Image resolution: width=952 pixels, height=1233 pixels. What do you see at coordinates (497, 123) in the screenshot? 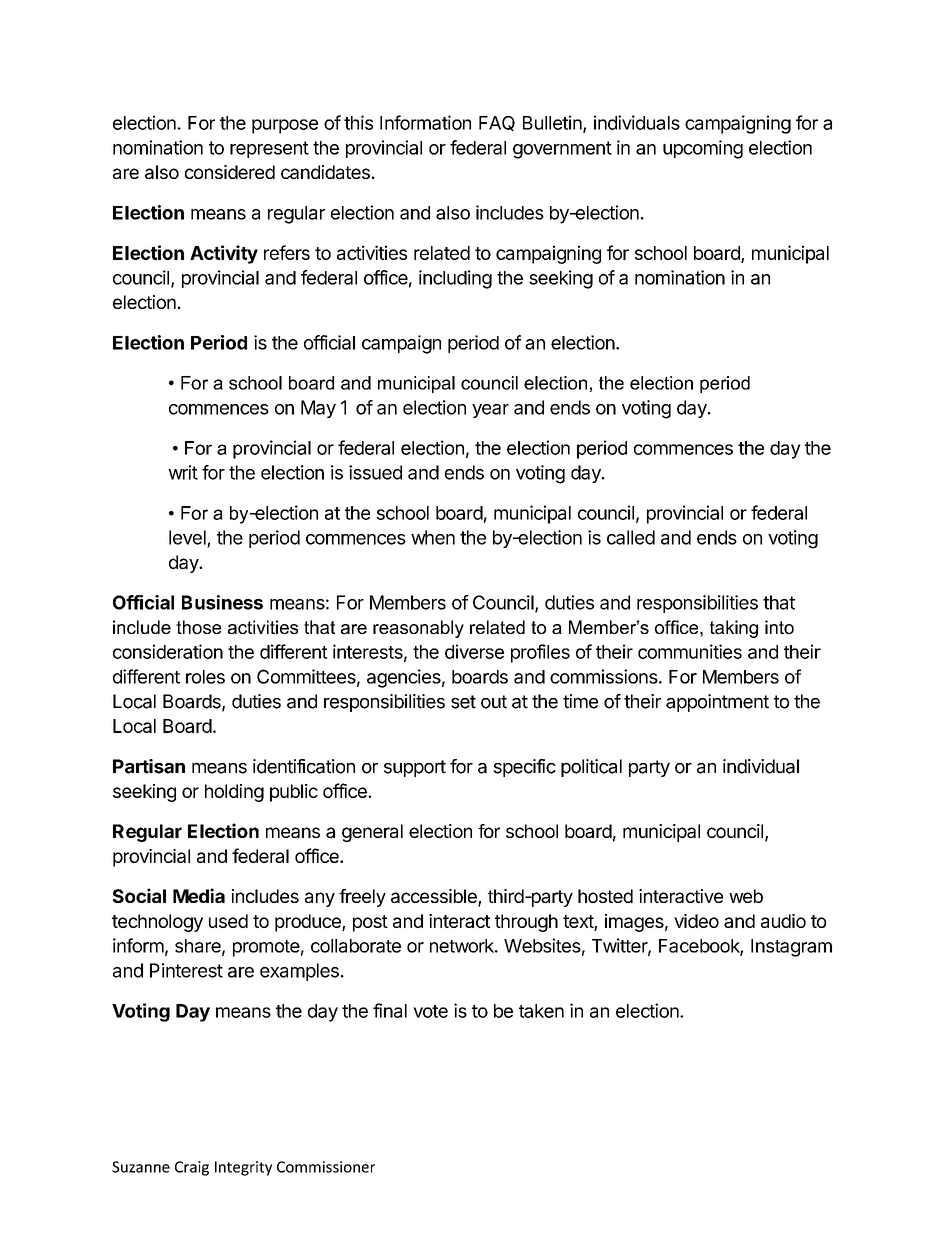
I see `FAQ` at bounding box center [497, 123].
